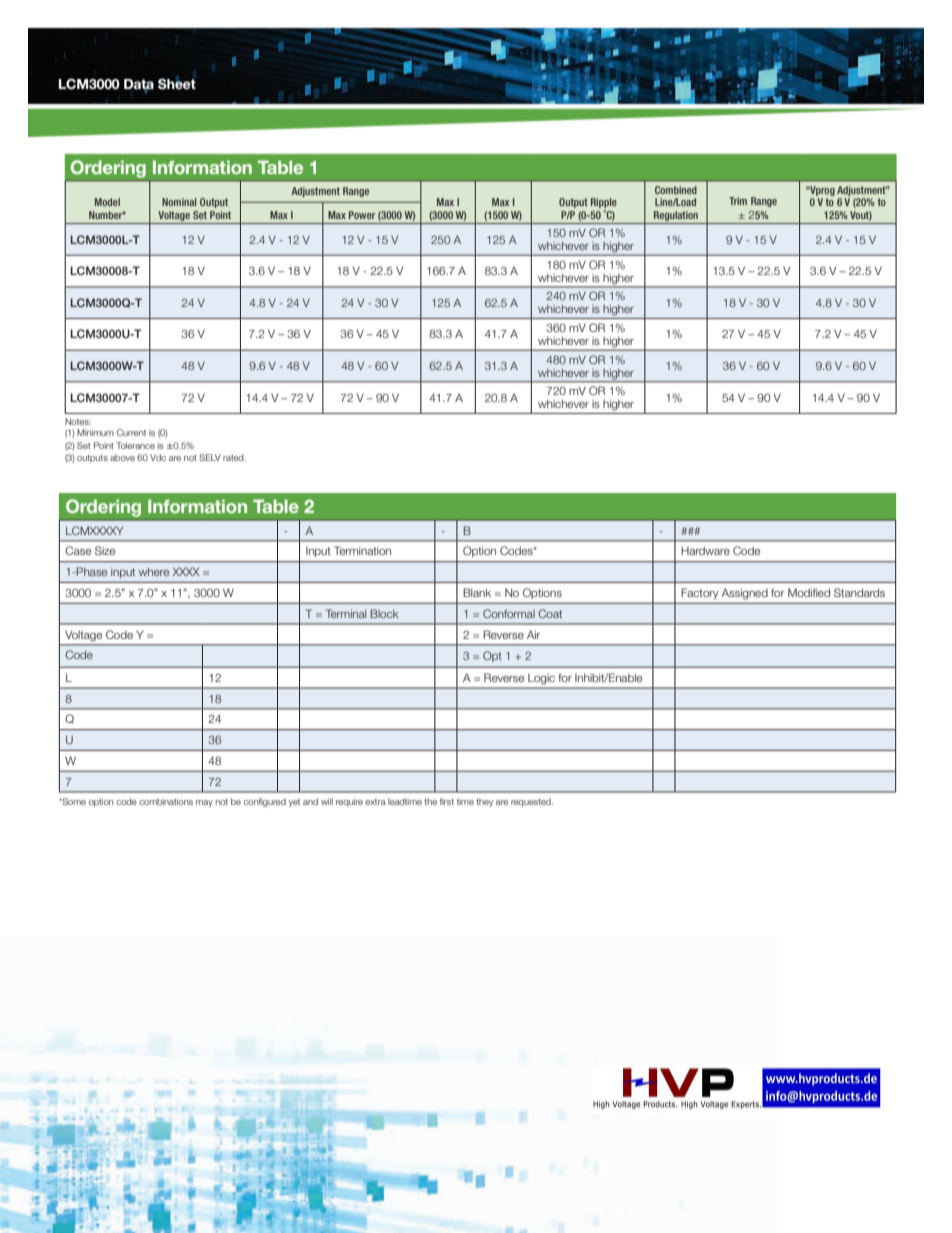 The height and width of the screenshot is (1233, 952). I want to click on Combined, so click(676, 190).
